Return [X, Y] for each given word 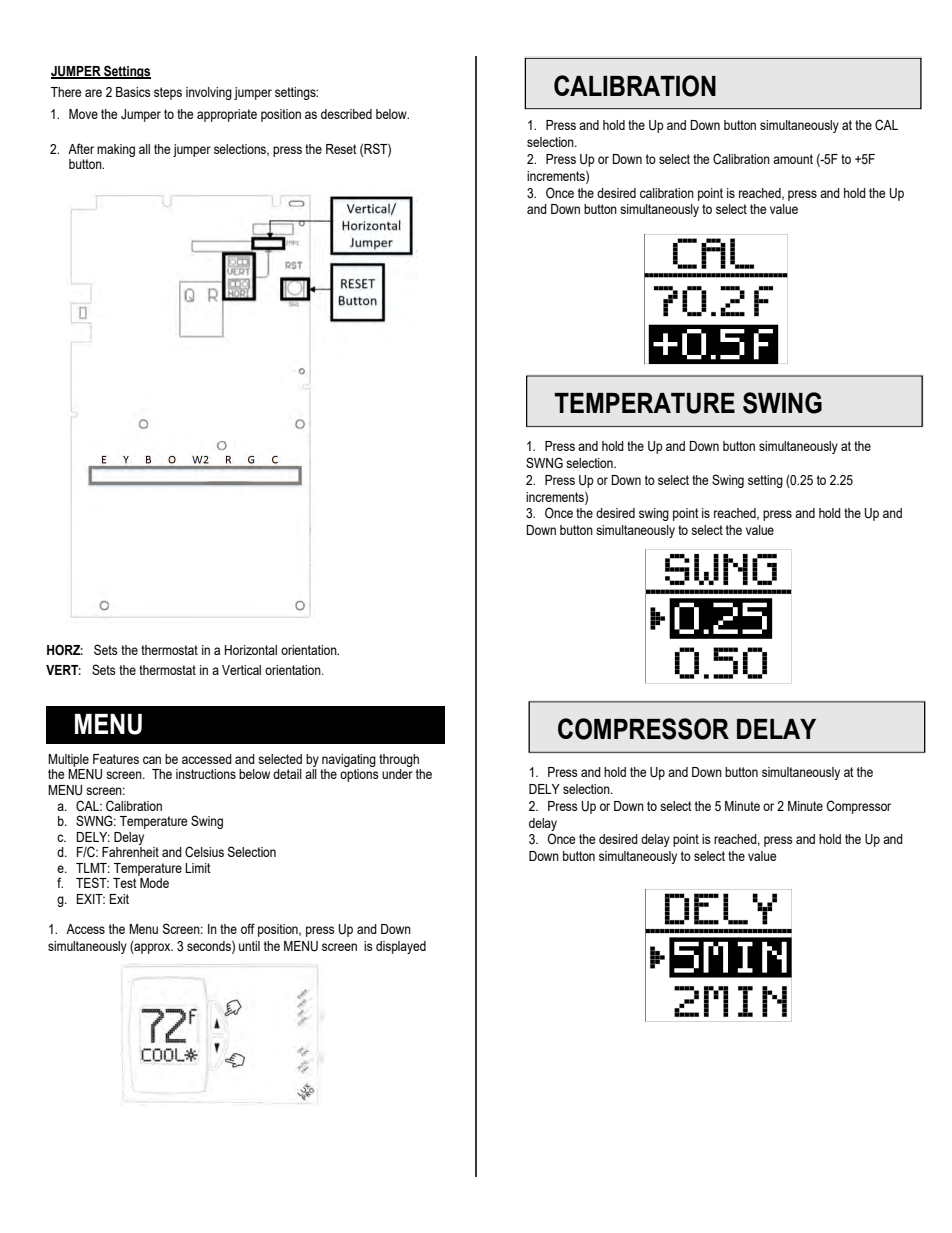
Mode [154, 883]
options [359, 775]
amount [793, 159]
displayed [401, 947]
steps [168, 93]
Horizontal [251, 650]
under [397, 774]
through [399, 760]
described [346, 114]
